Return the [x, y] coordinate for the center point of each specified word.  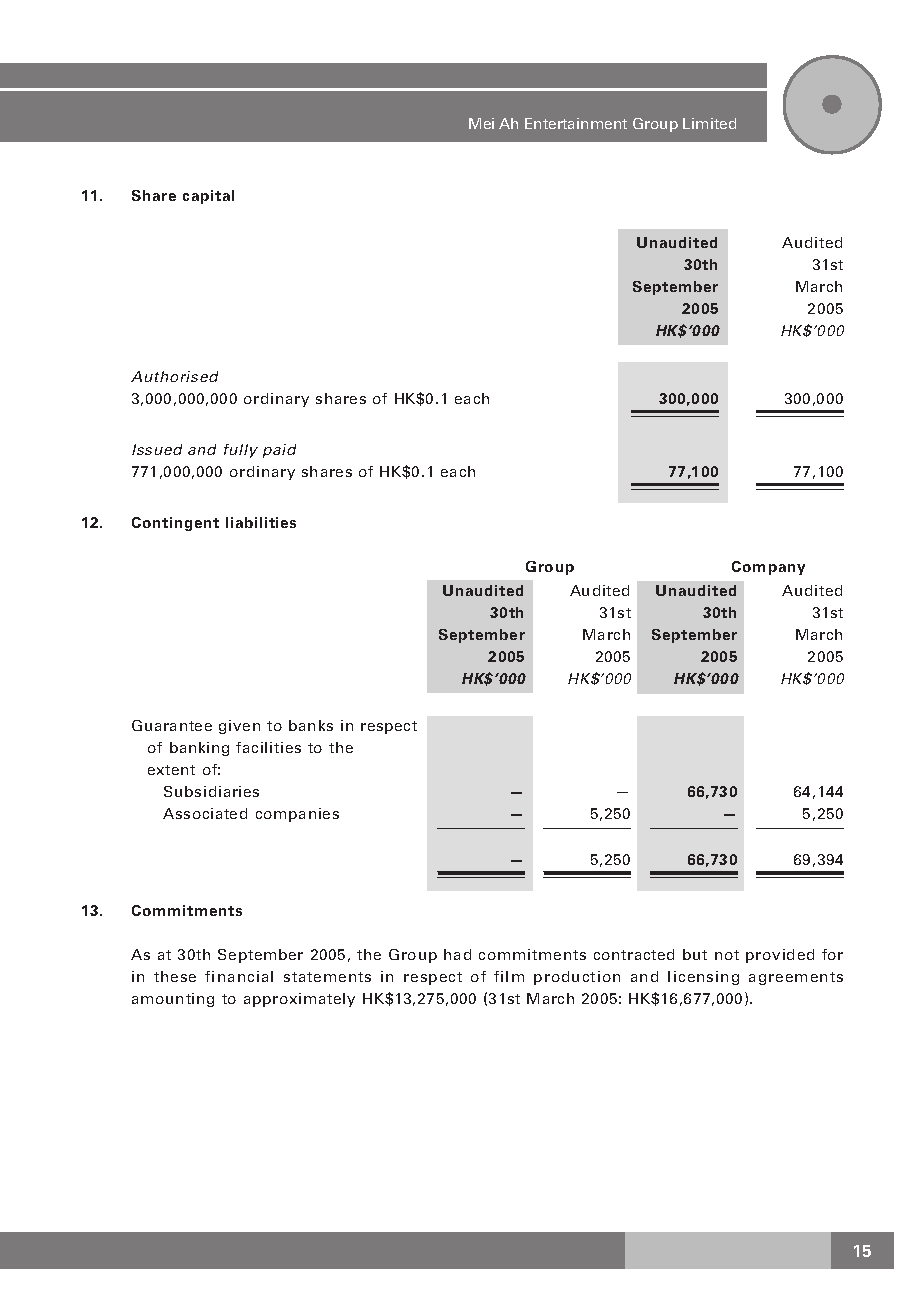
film [509, 976]
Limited [709, 123]
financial [239, 976]
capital [208, 197]
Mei [481, 123]
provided [780, 956]
